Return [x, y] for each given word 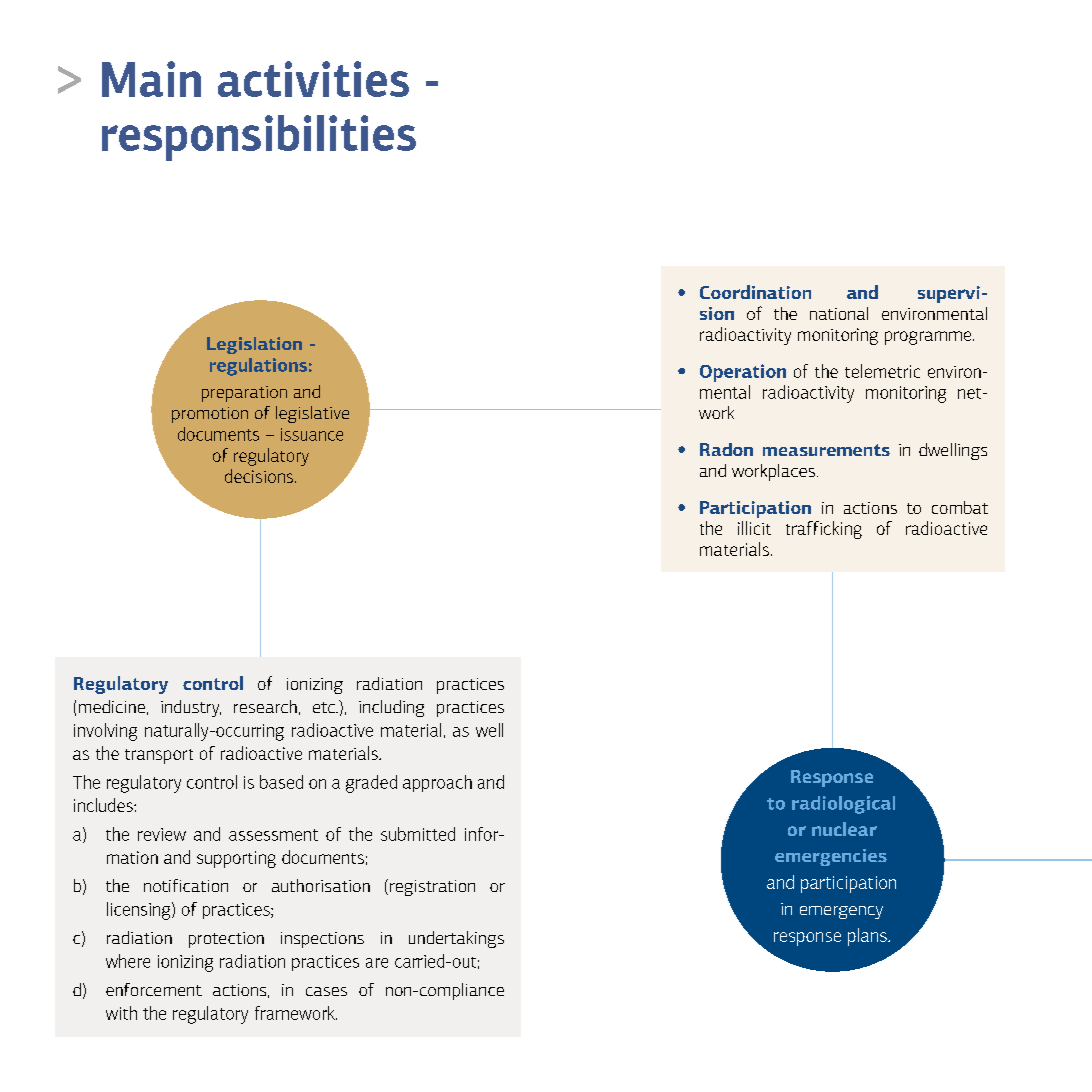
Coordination [755, 292]
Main [151, 79]
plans [868, 937]
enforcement [154, 989]
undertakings [456, 939]
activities [313, 79]
